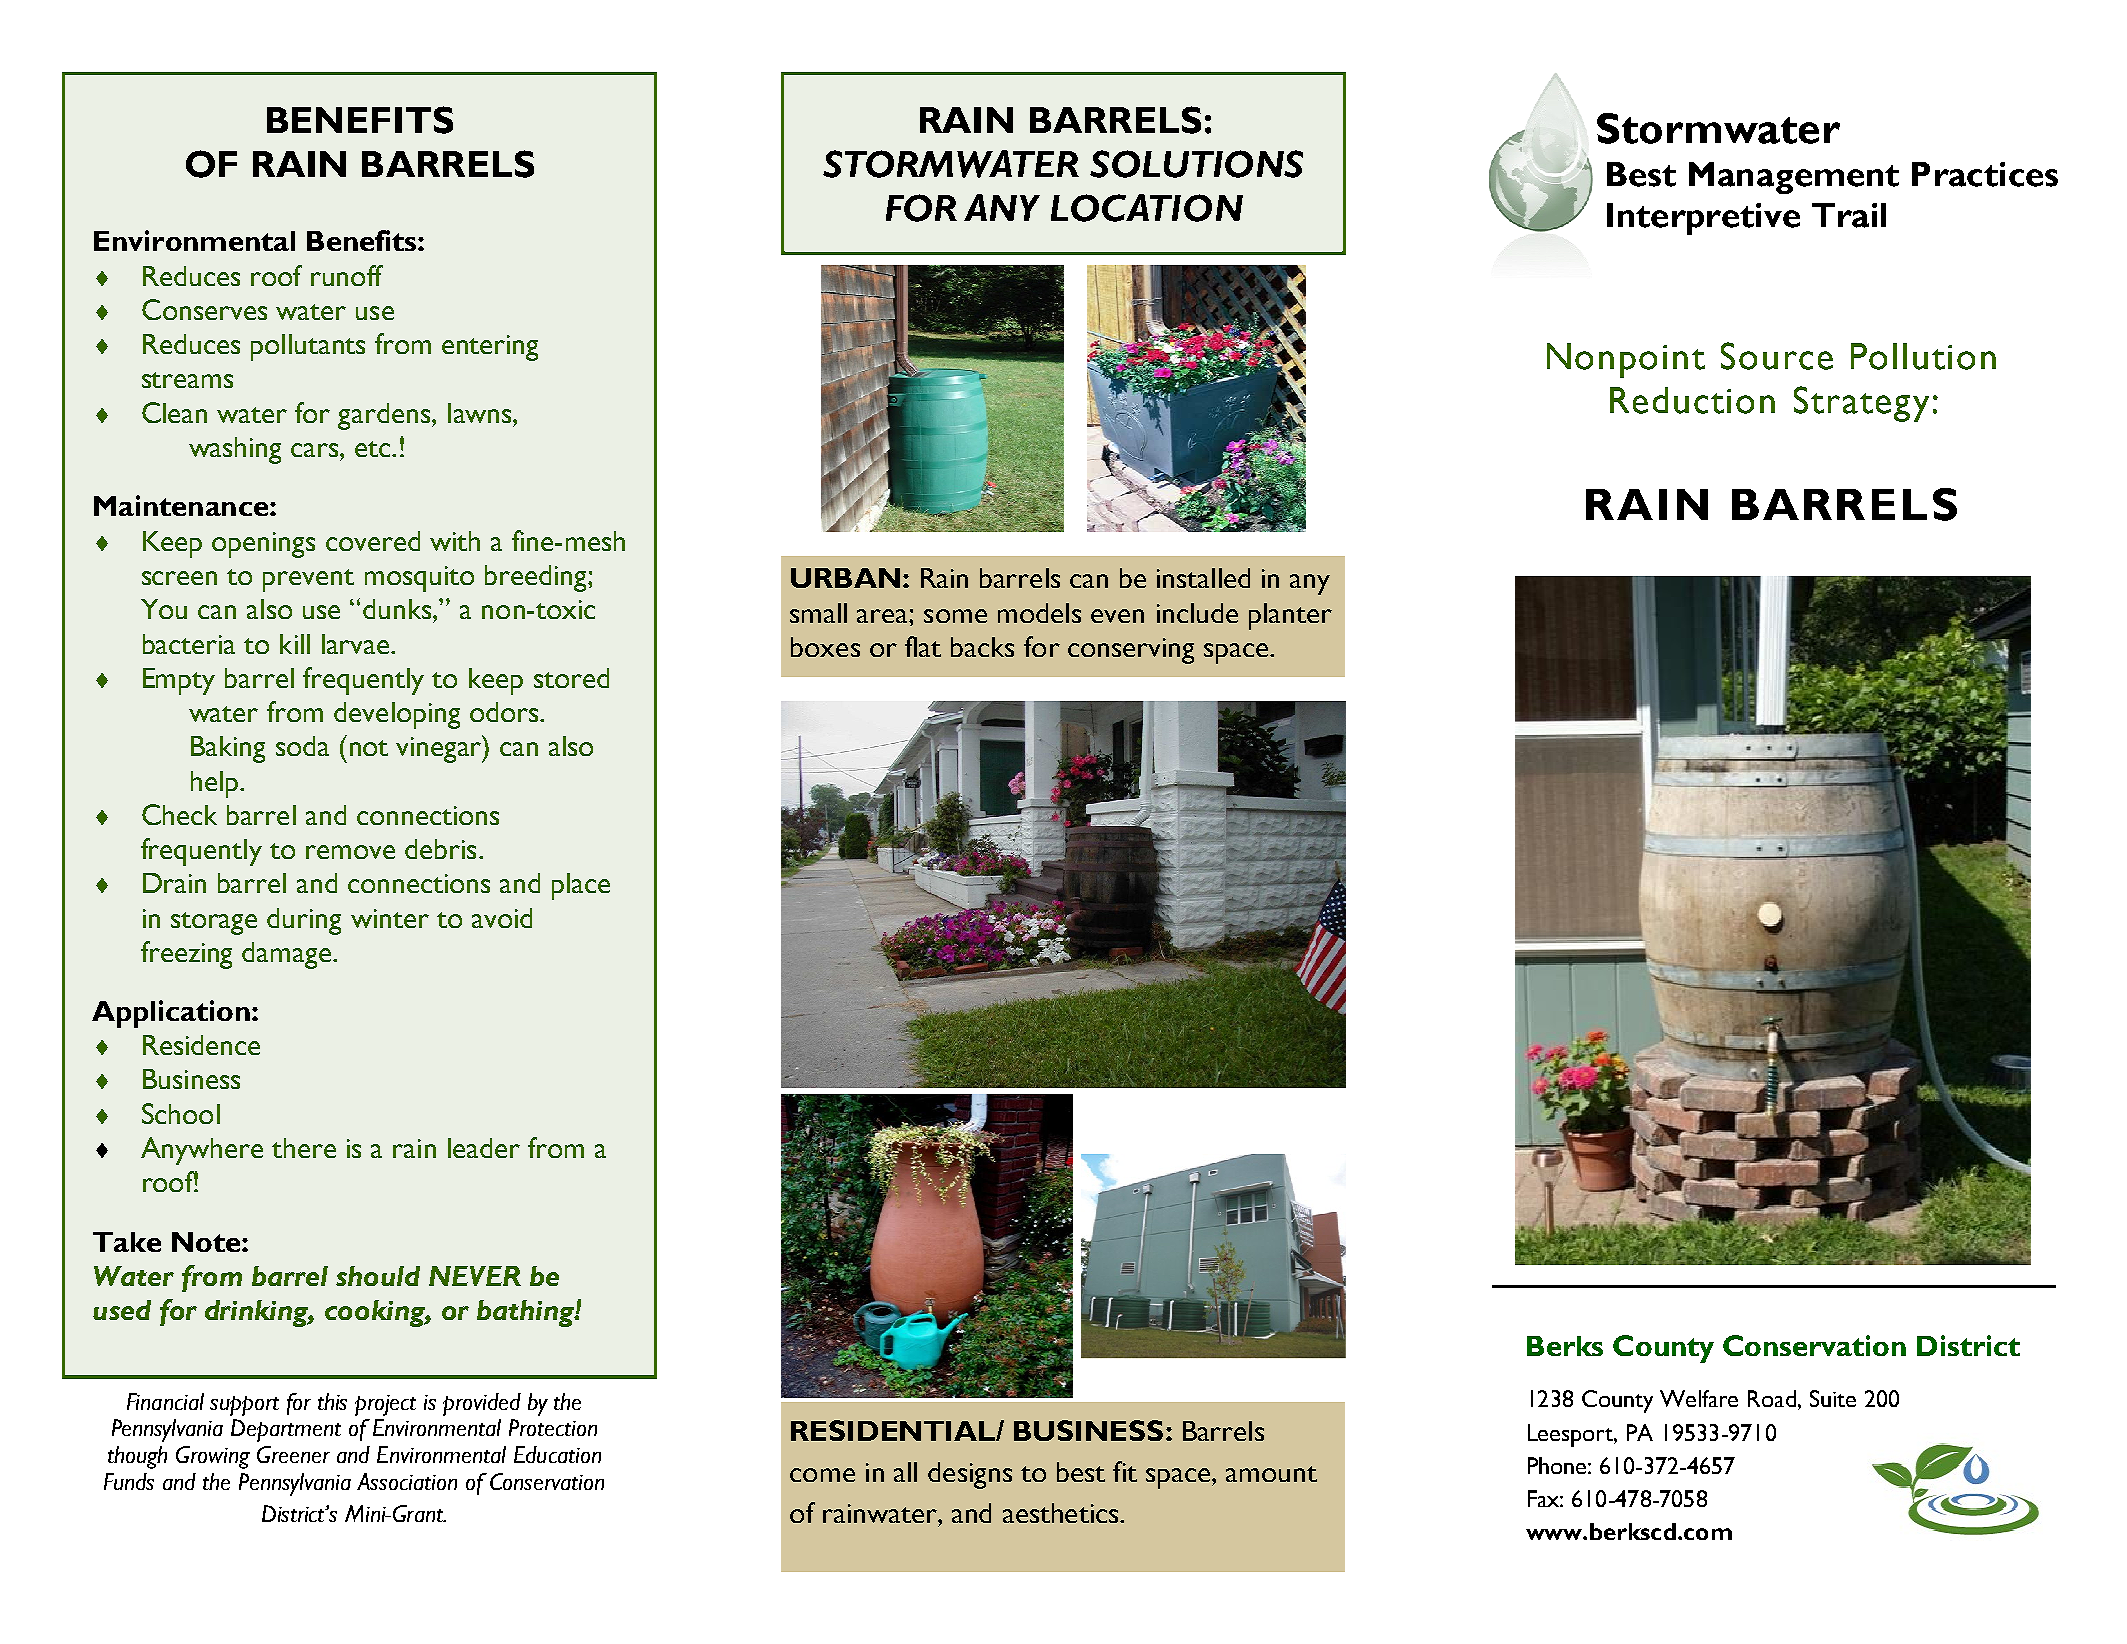 The image size is (2127, 1644). What do you see at coordinates (407, 1481) in the screenshot?
I see `Association` at bounding box center [407, 1481].
